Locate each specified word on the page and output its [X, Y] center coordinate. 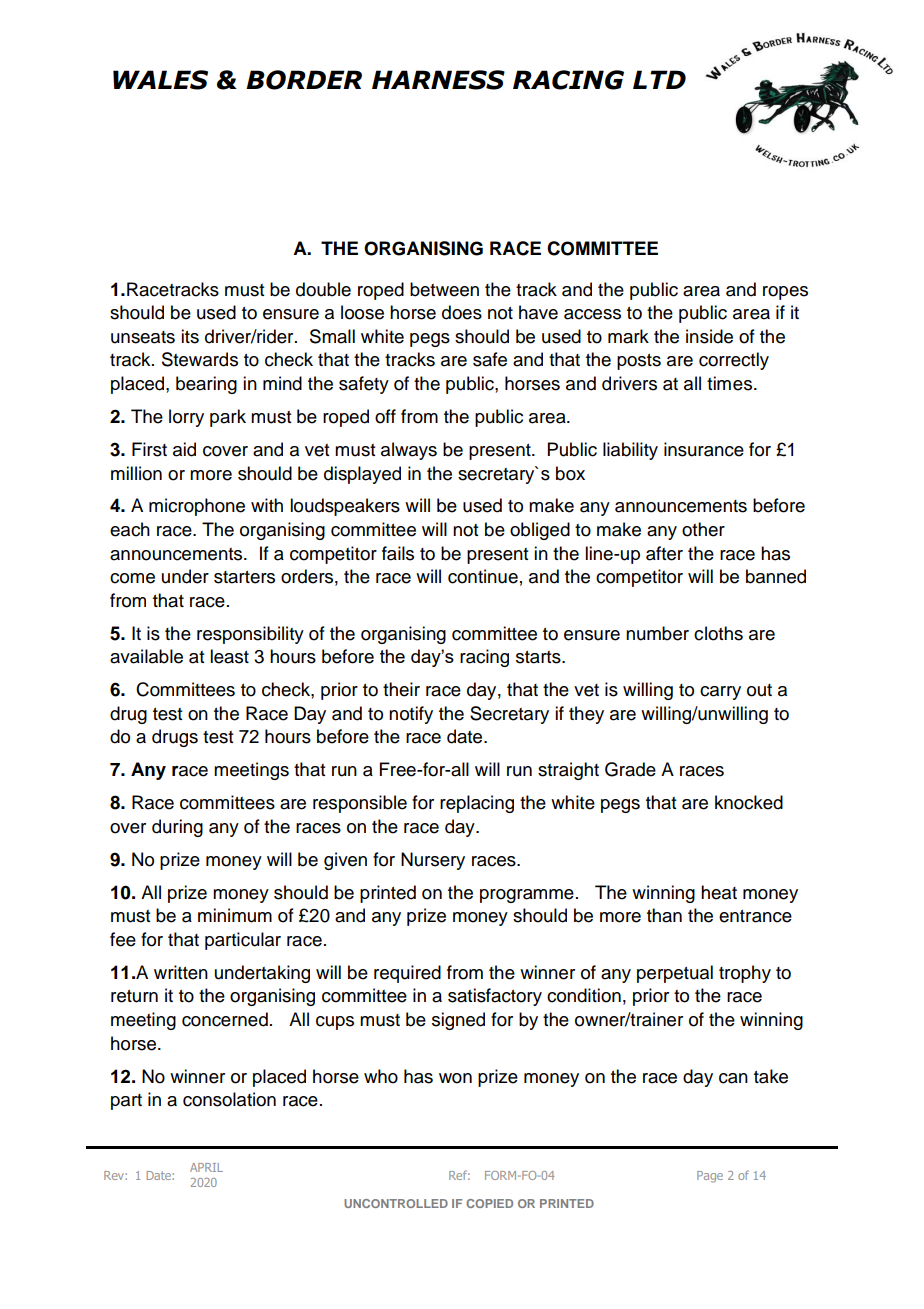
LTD [659, 79]
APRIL [206, 1167]
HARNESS [438, 80]
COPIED [489, 1203]
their [401, 689]
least [229, 656]
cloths [718, 633]
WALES [160, 80]
